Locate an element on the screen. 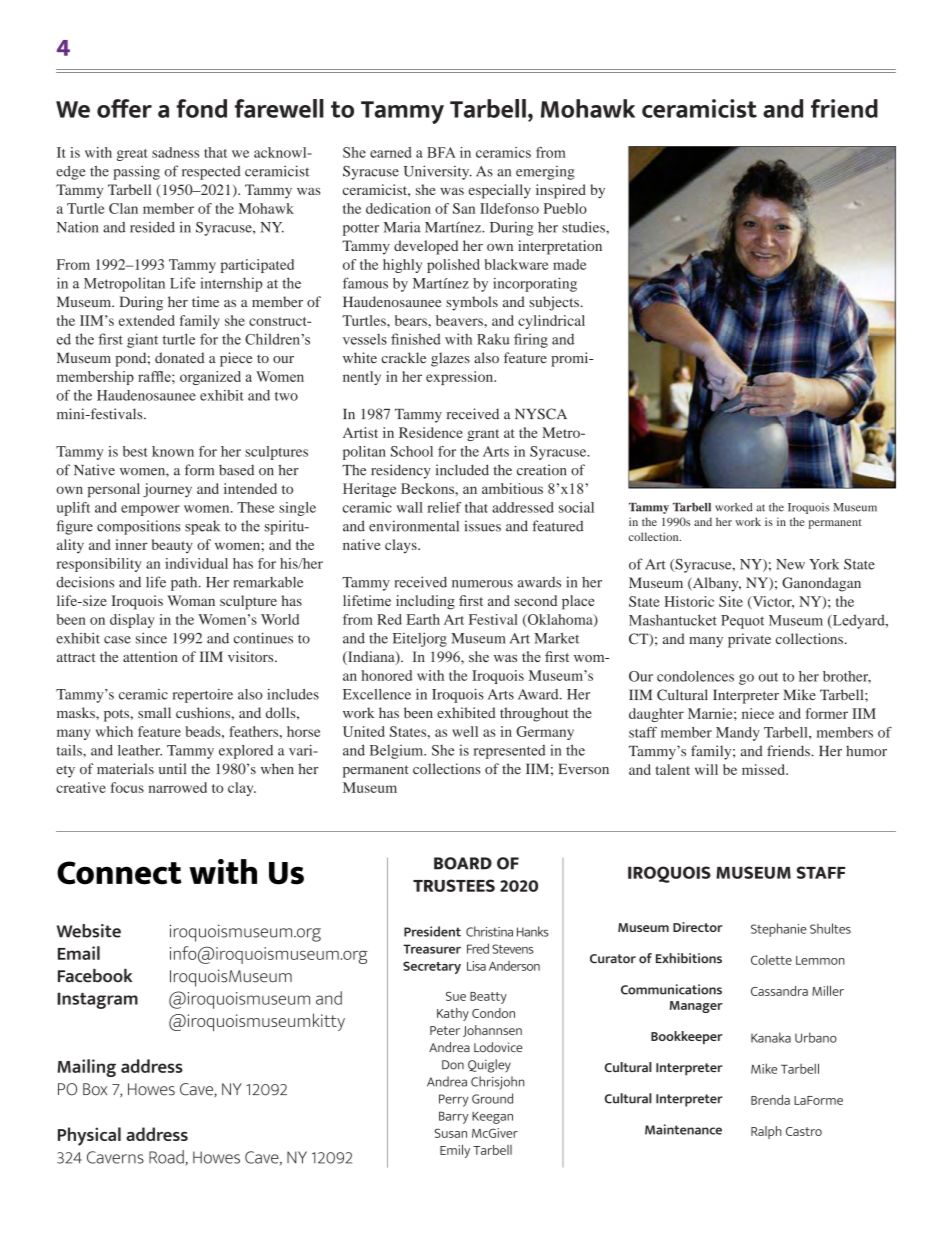  BFA is located at coordinates (441, 152).
